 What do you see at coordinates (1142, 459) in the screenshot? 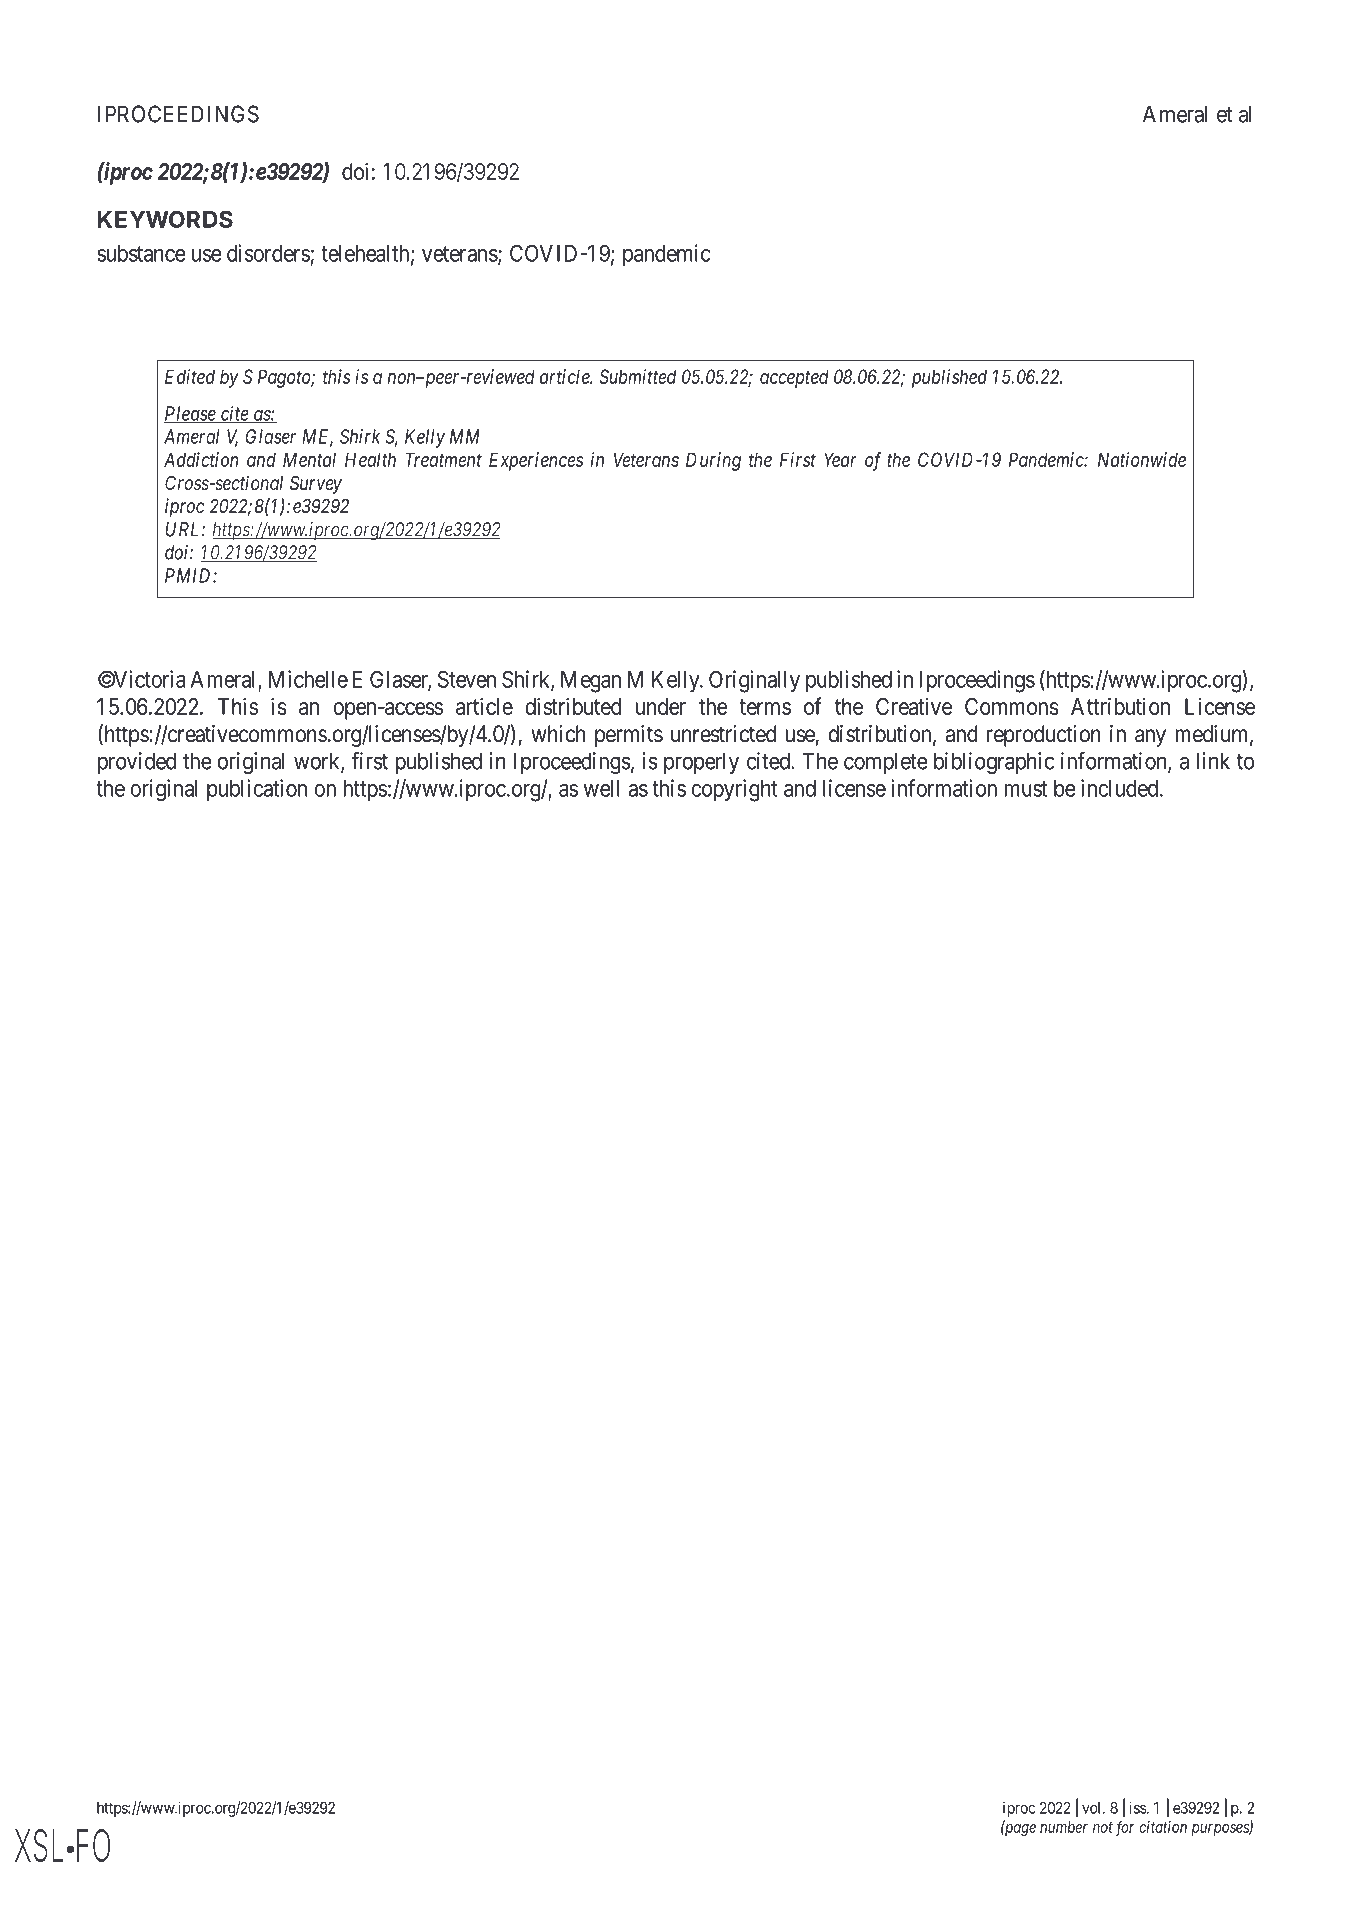
I see `Nationwide` at bounding box center [1142, 459].
